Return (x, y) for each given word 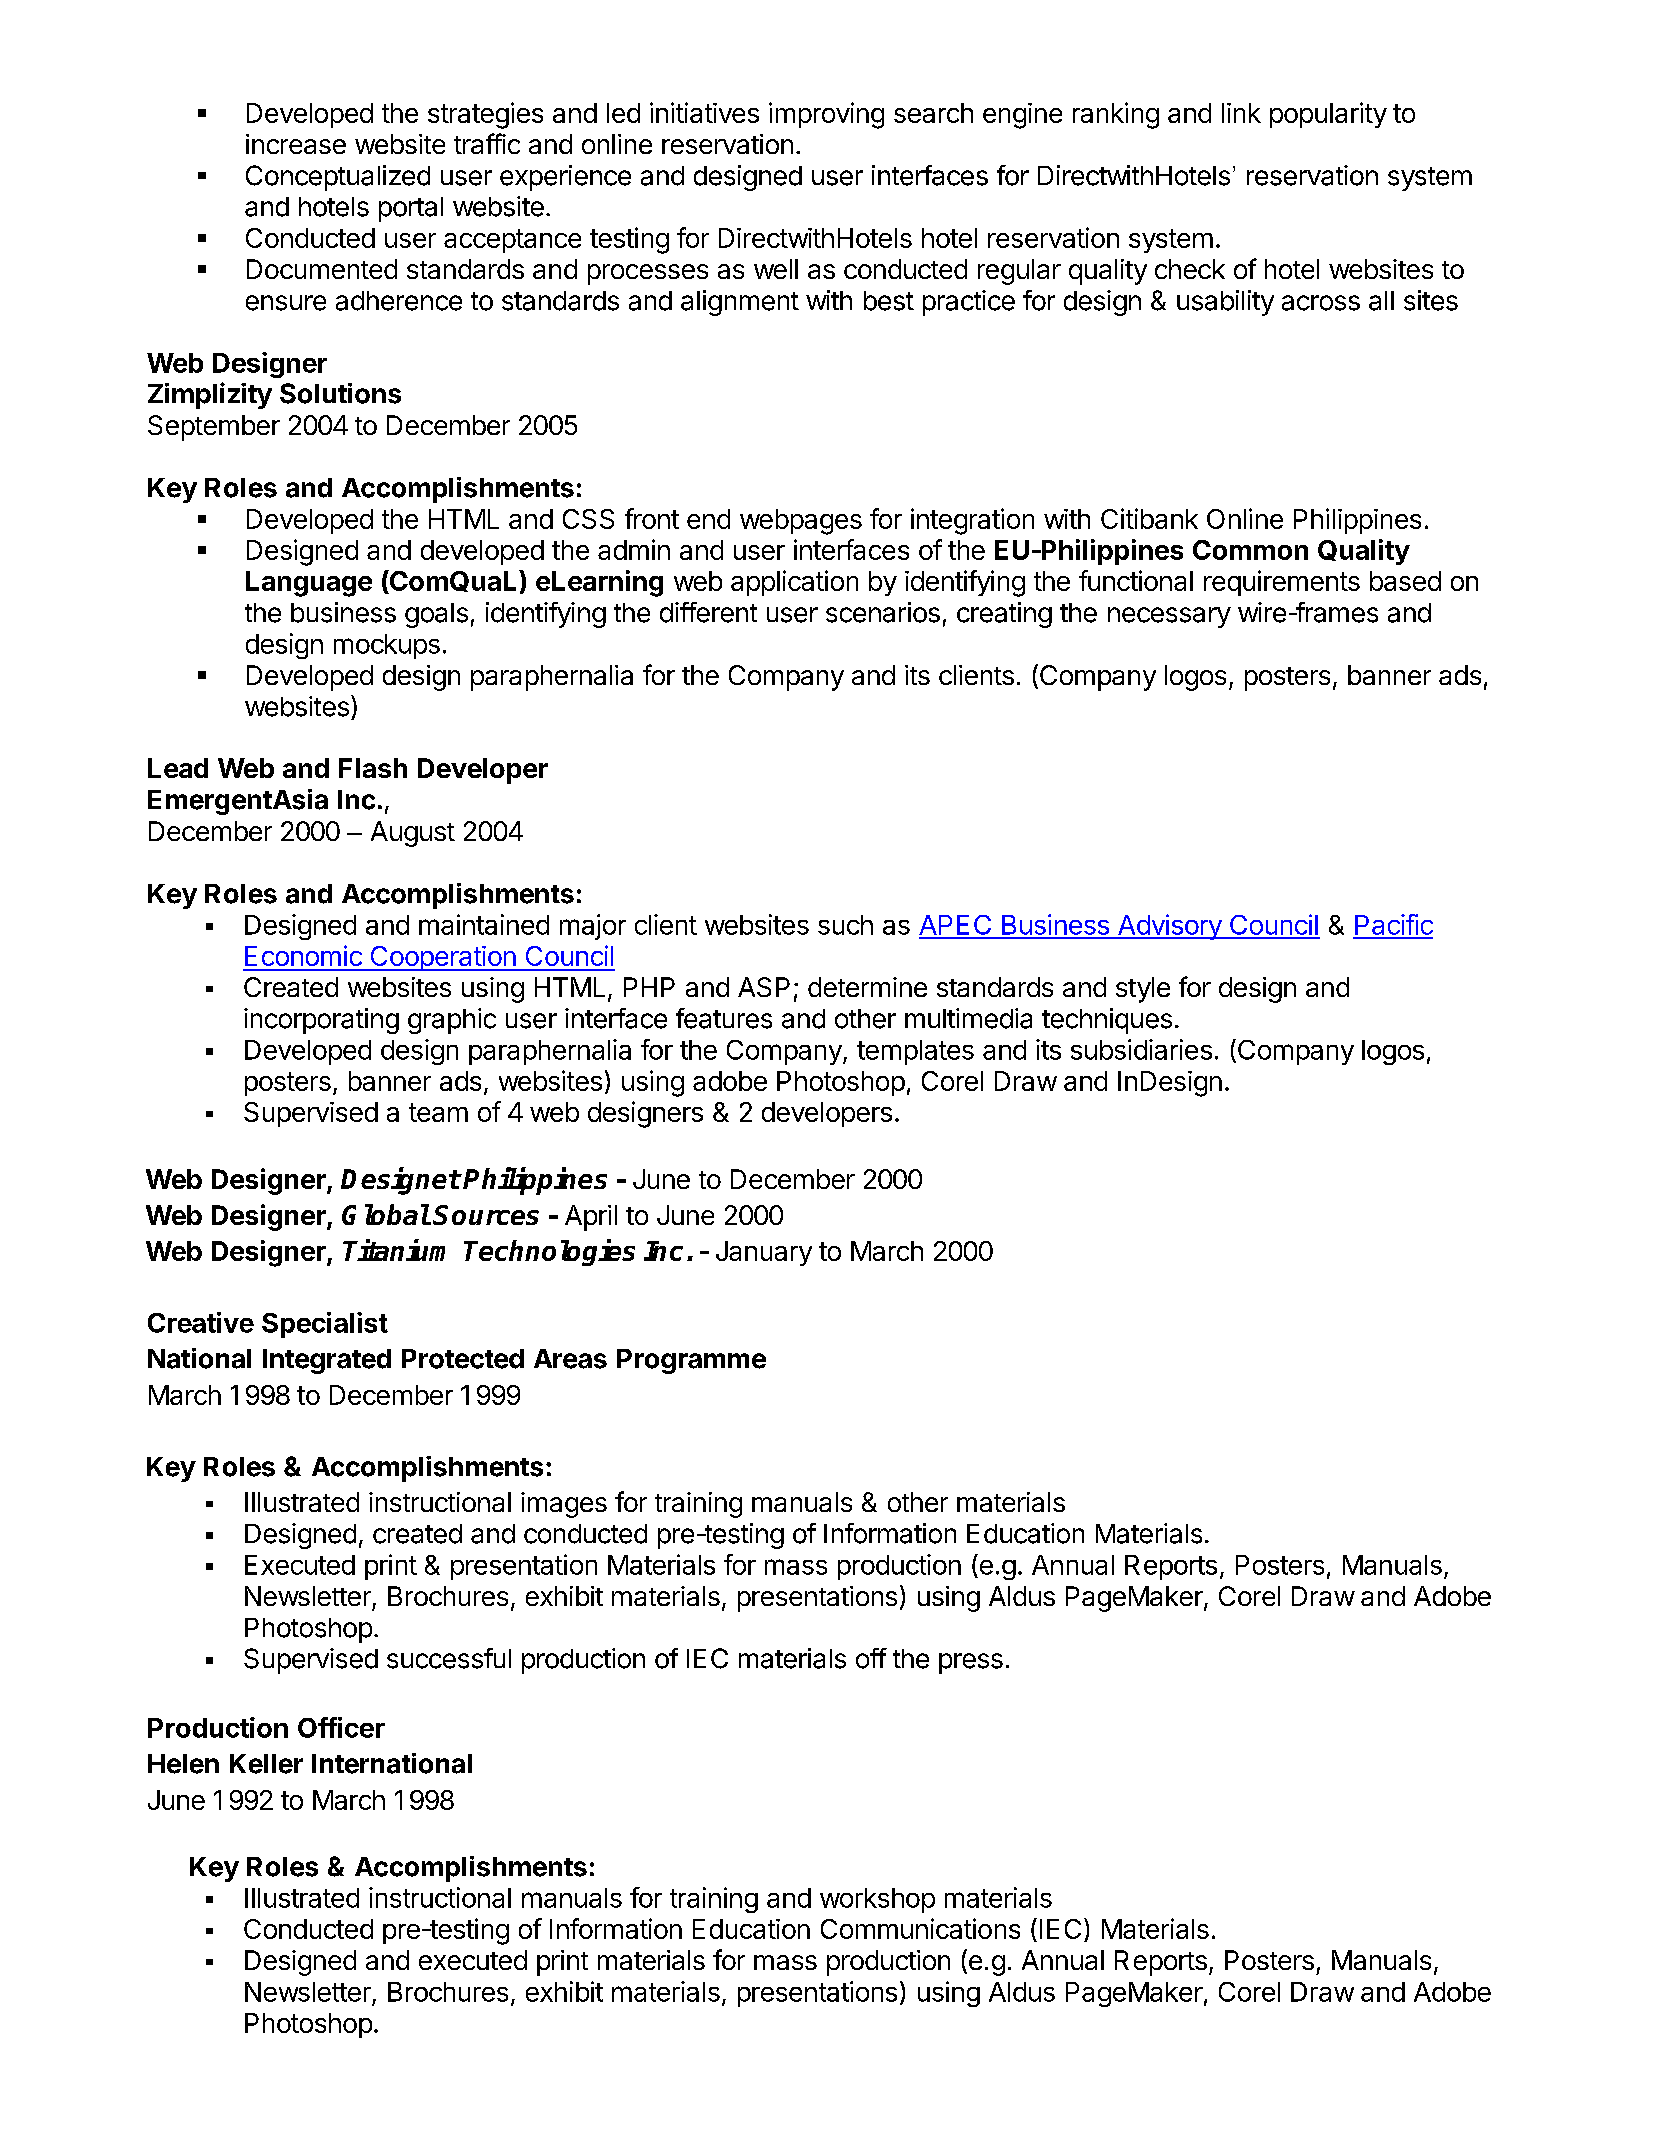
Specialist (325, 1325)
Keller (266, 1764)
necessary (1169, 617)
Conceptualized (338, 178)
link (1241, 113)
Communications (920, 1928)
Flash (373, 768)
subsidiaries (1141, 1049)
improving (826, 115)
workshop (877, 1900)
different (708, 612)
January (764, 1253)
